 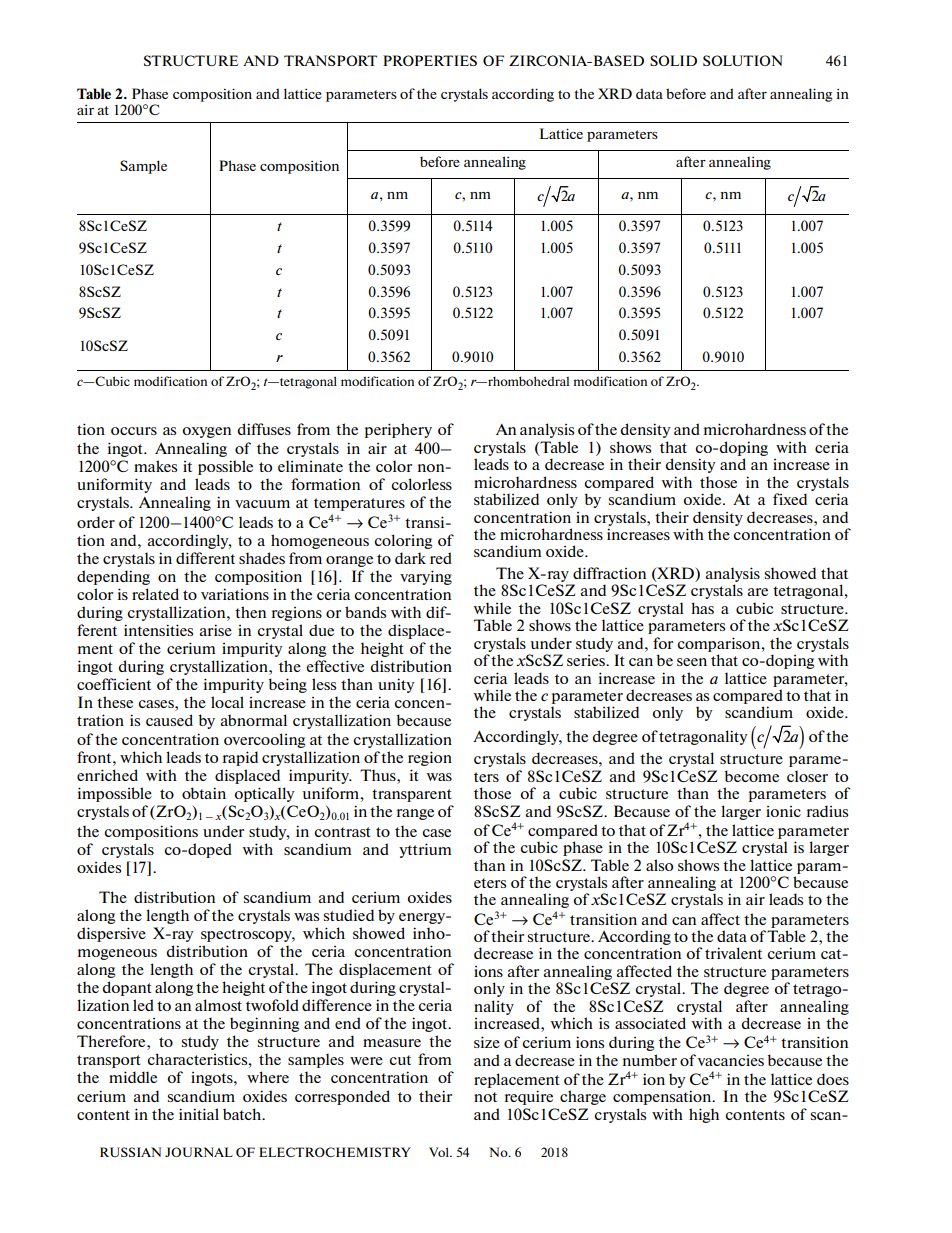 What do you see at coordinates (733, 953) in the screenshot?
I see `trivalent` at bounding box center [733, 953].
